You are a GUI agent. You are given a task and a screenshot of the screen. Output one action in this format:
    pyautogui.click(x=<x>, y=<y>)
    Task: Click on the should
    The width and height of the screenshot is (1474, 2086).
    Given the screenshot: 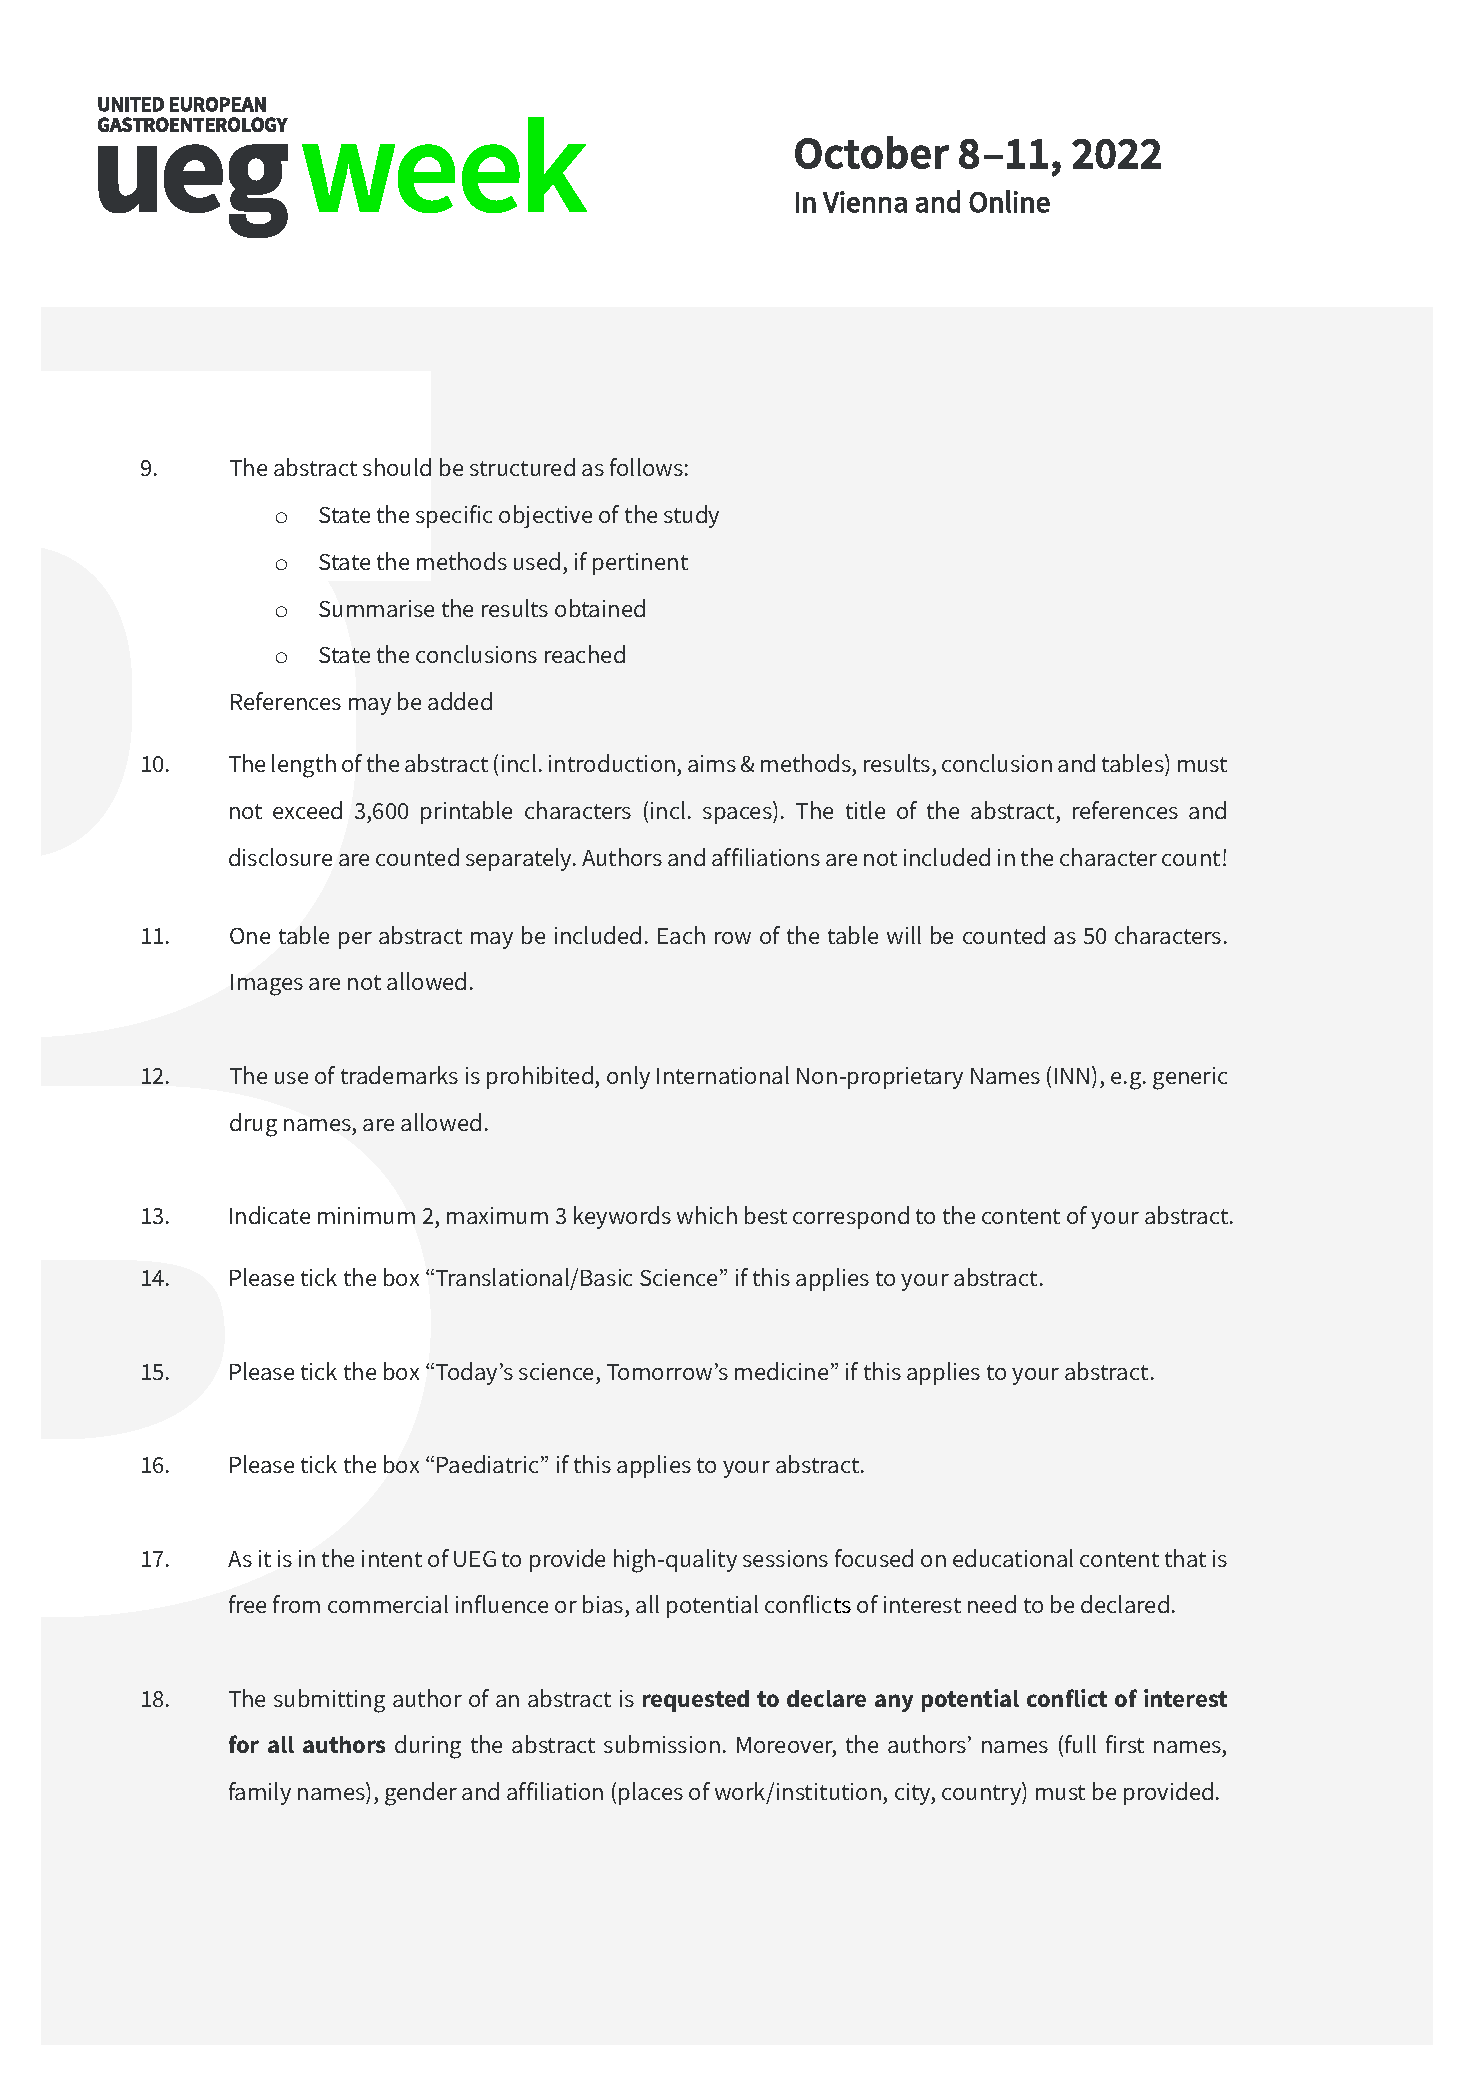 What is the action you would take?
    pyautogui.click(x=397, y=467)
